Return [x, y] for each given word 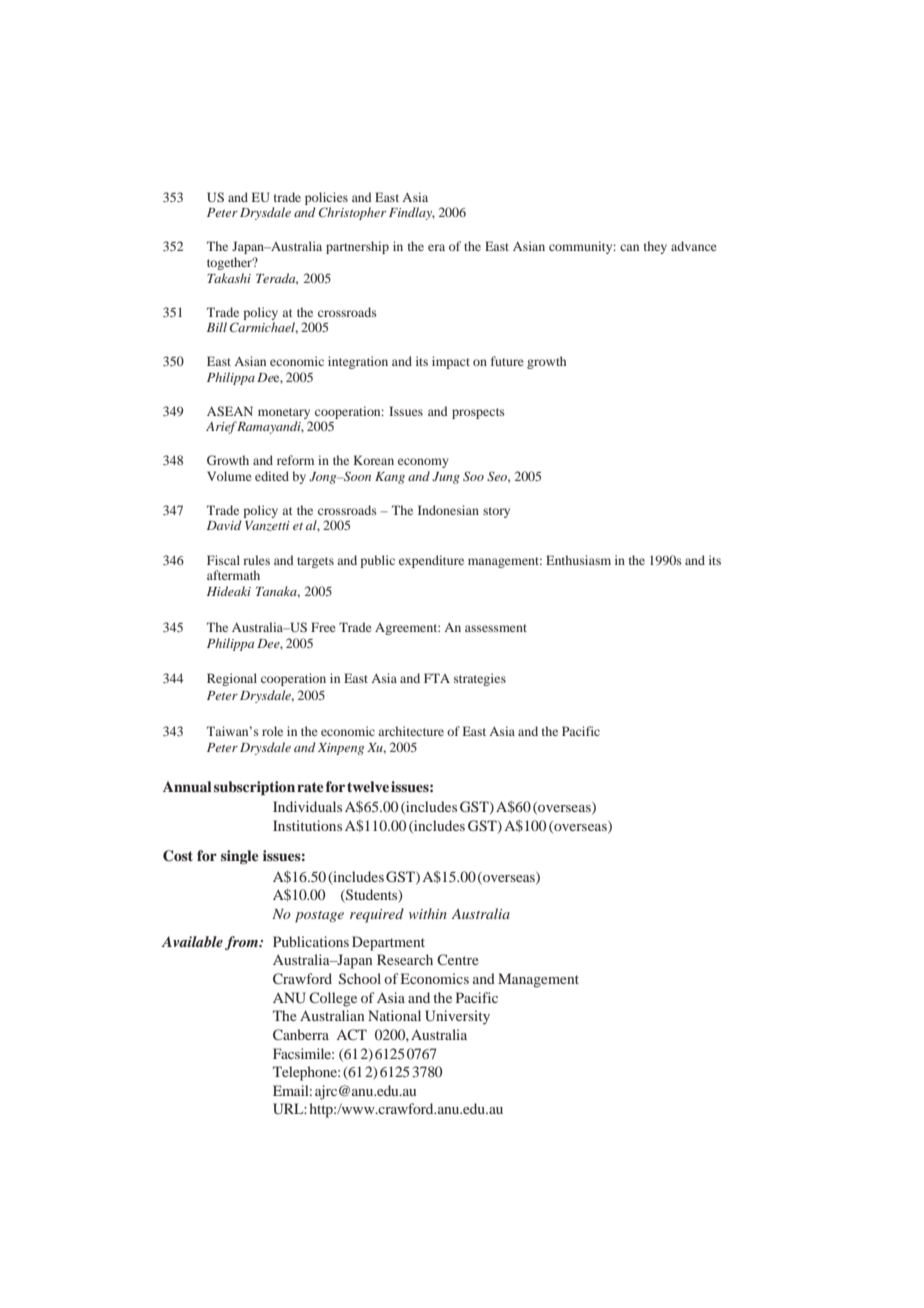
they [655, 247]
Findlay [412, 213]
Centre [458, 959]
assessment [496, 628]
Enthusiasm [578, 560]
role [272, 731]
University [457, 1017]
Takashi [229, 278]
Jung [446, 478]
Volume [229, 476]
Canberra [301, 1034]
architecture [411, 731]
